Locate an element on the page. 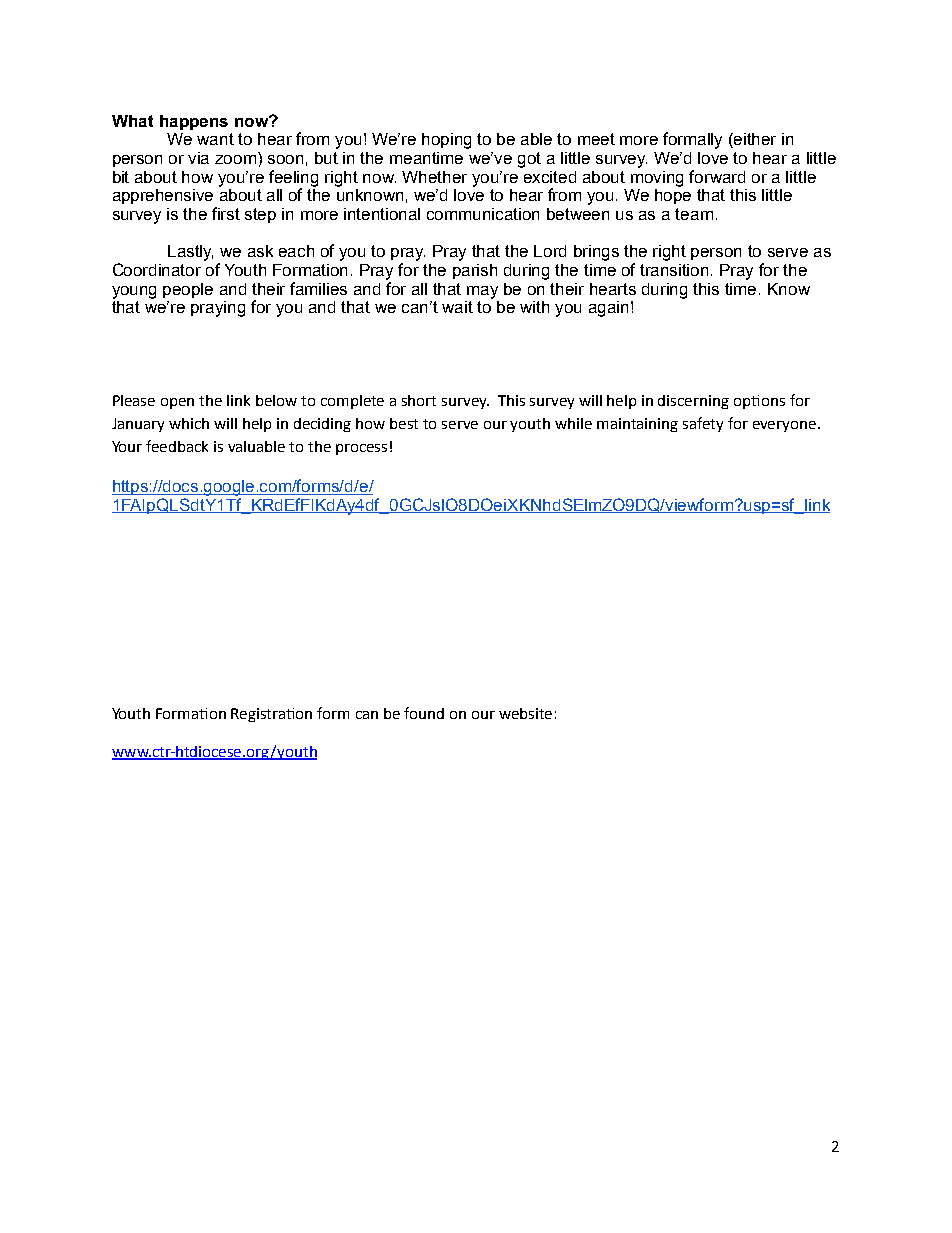  website is located at coordinates (525, 713).
